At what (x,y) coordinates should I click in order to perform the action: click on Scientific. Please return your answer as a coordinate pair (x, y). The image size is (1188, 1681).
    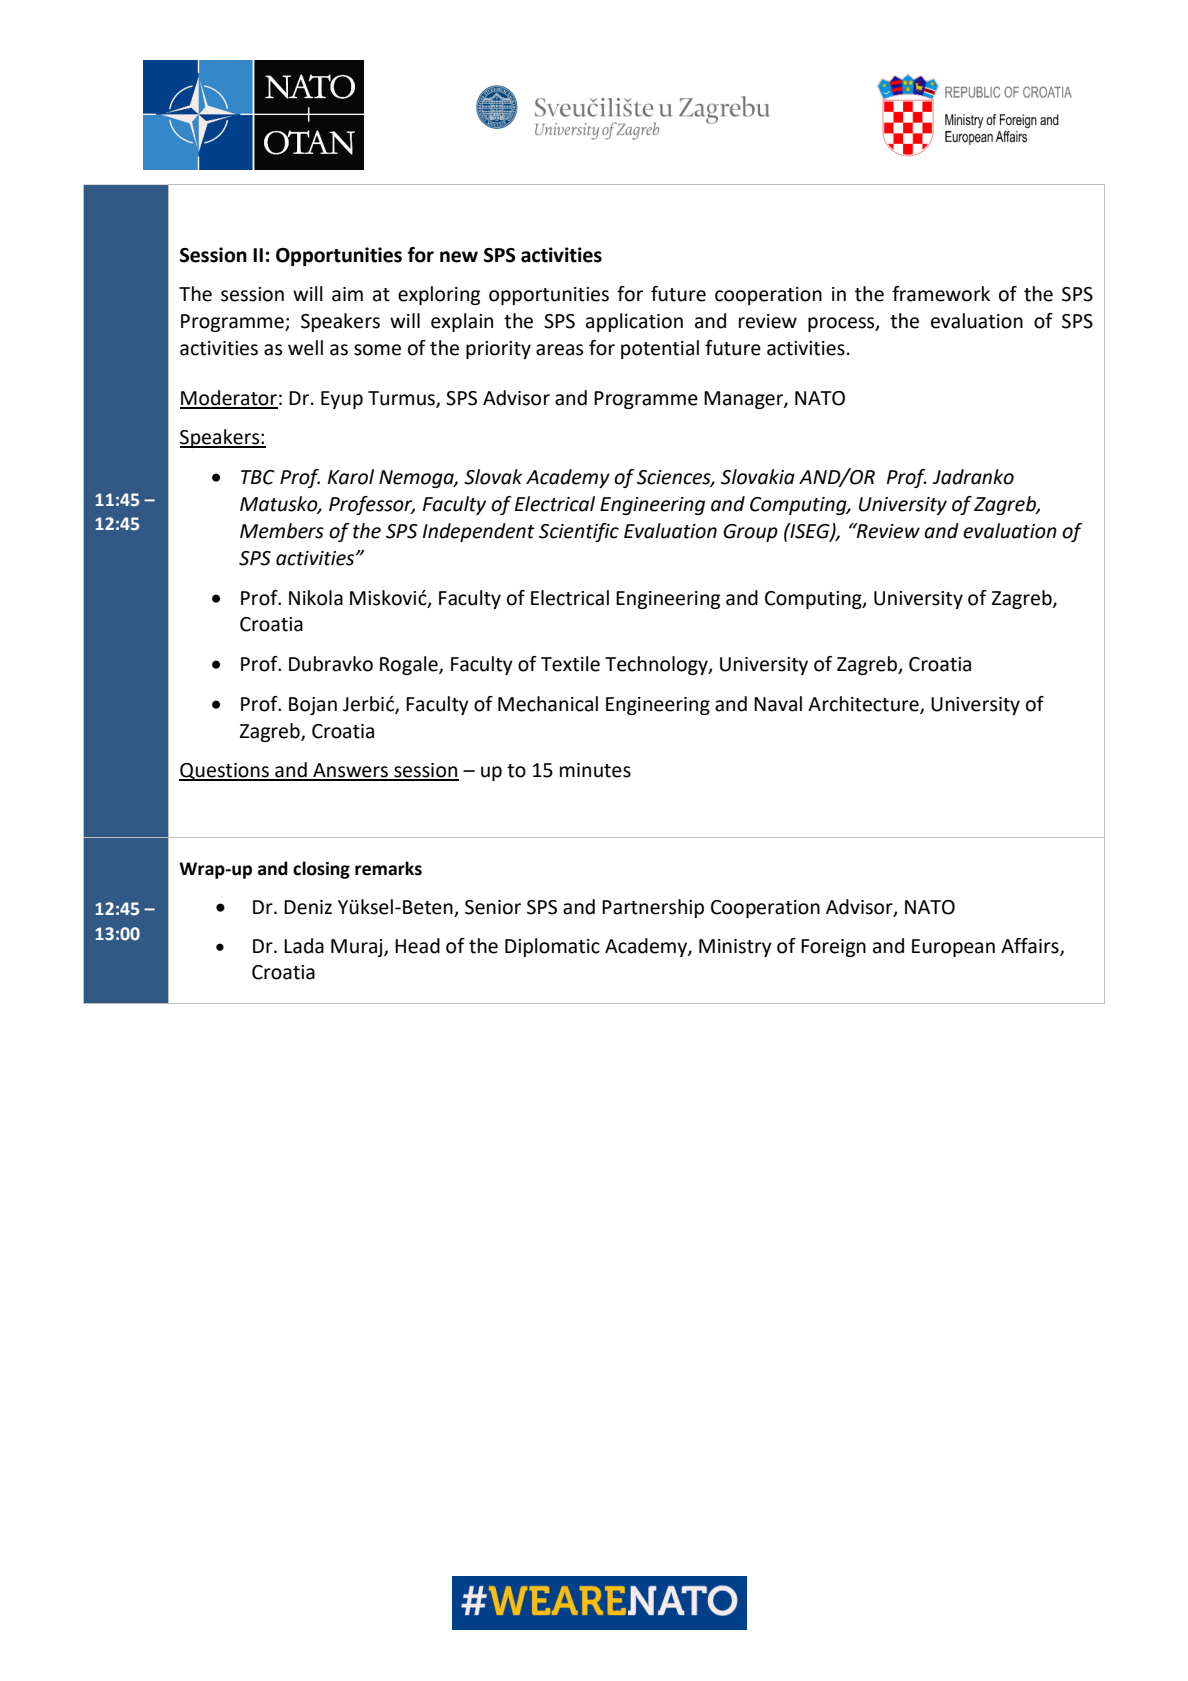
    Looking at the image, I should click on (579, 532).
